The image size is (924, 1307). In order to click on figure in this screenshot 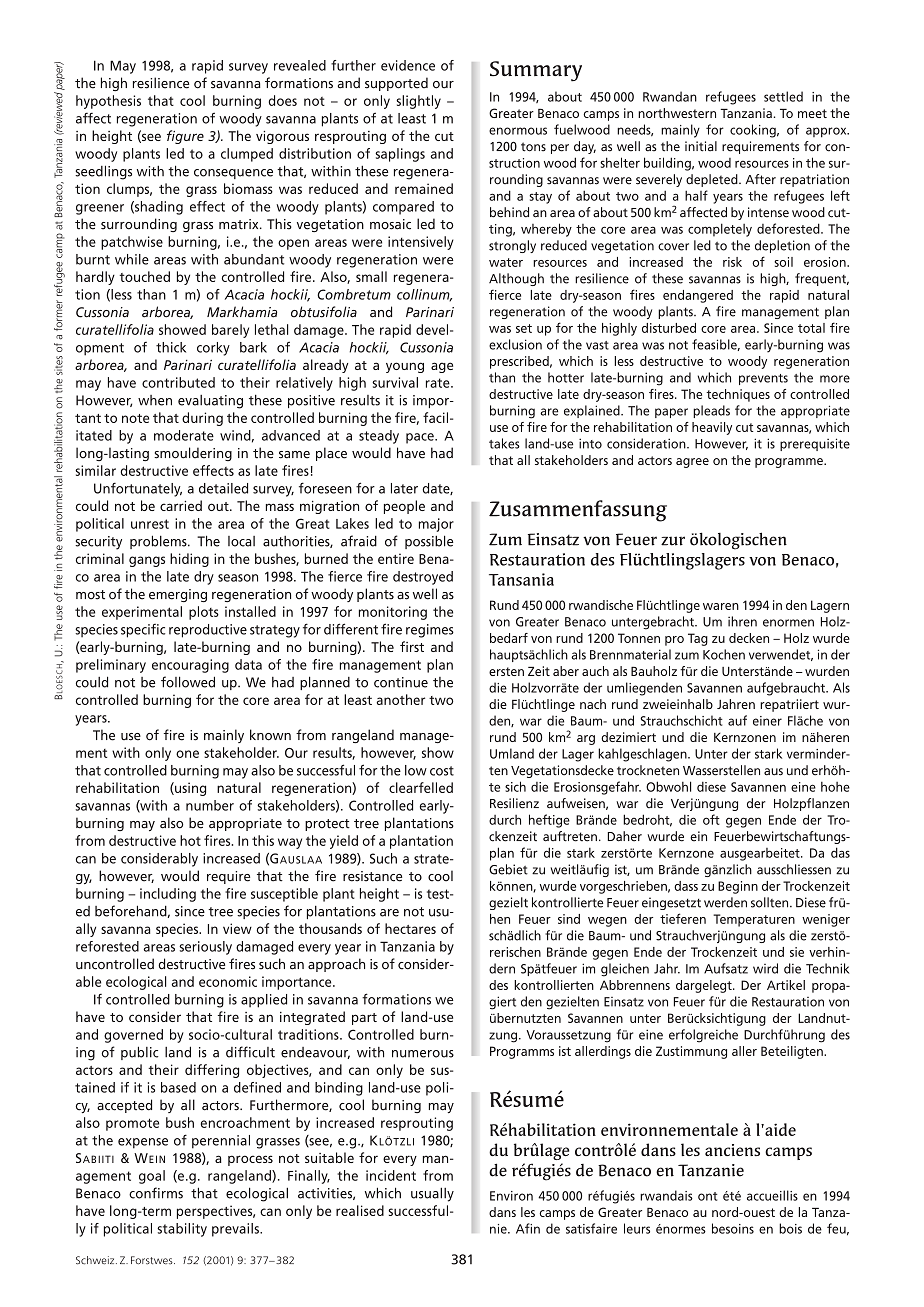, I will do `click(185, 137)`.
